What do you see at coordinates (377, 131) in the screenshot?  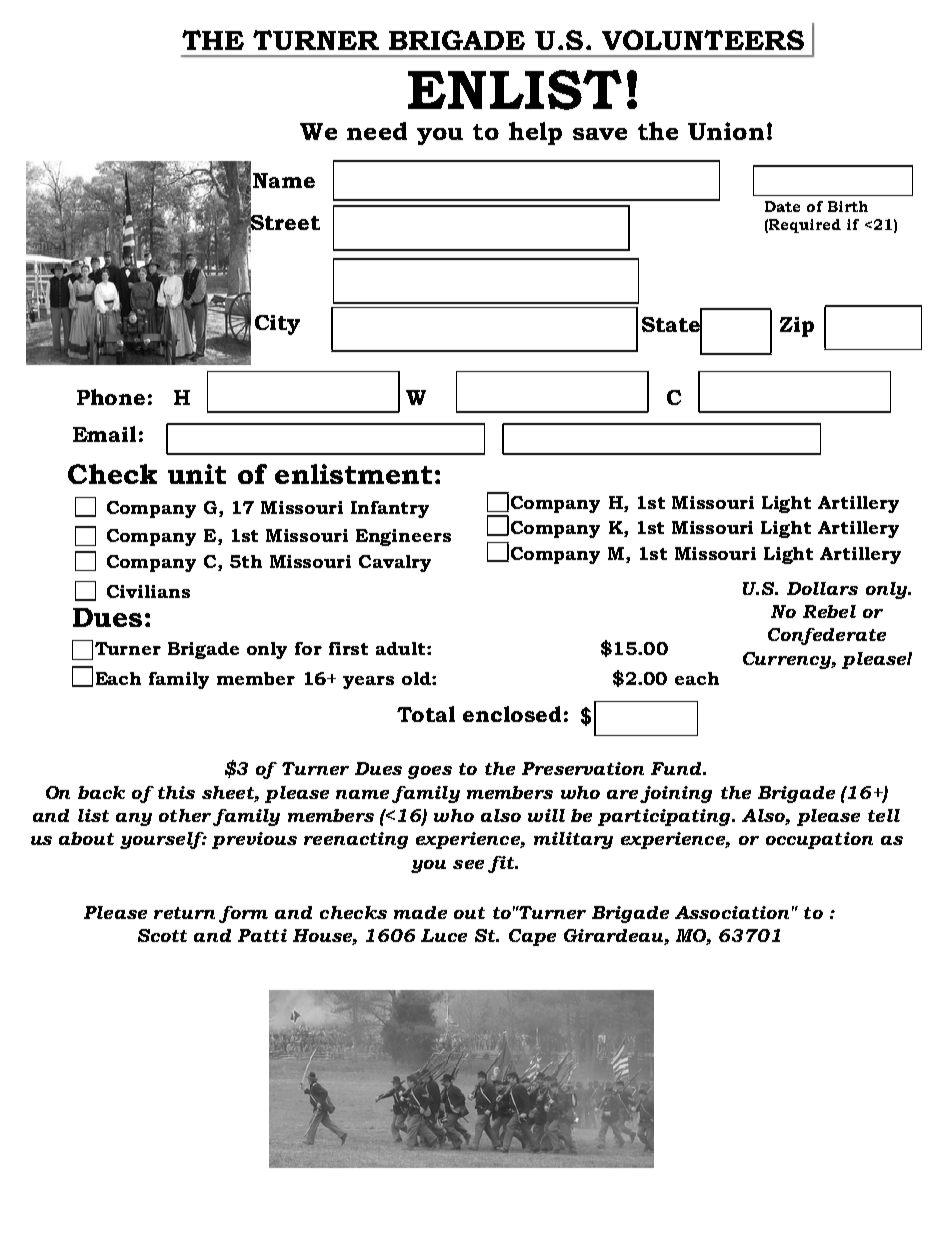 I see `need` at bounding box center [377, 131].
